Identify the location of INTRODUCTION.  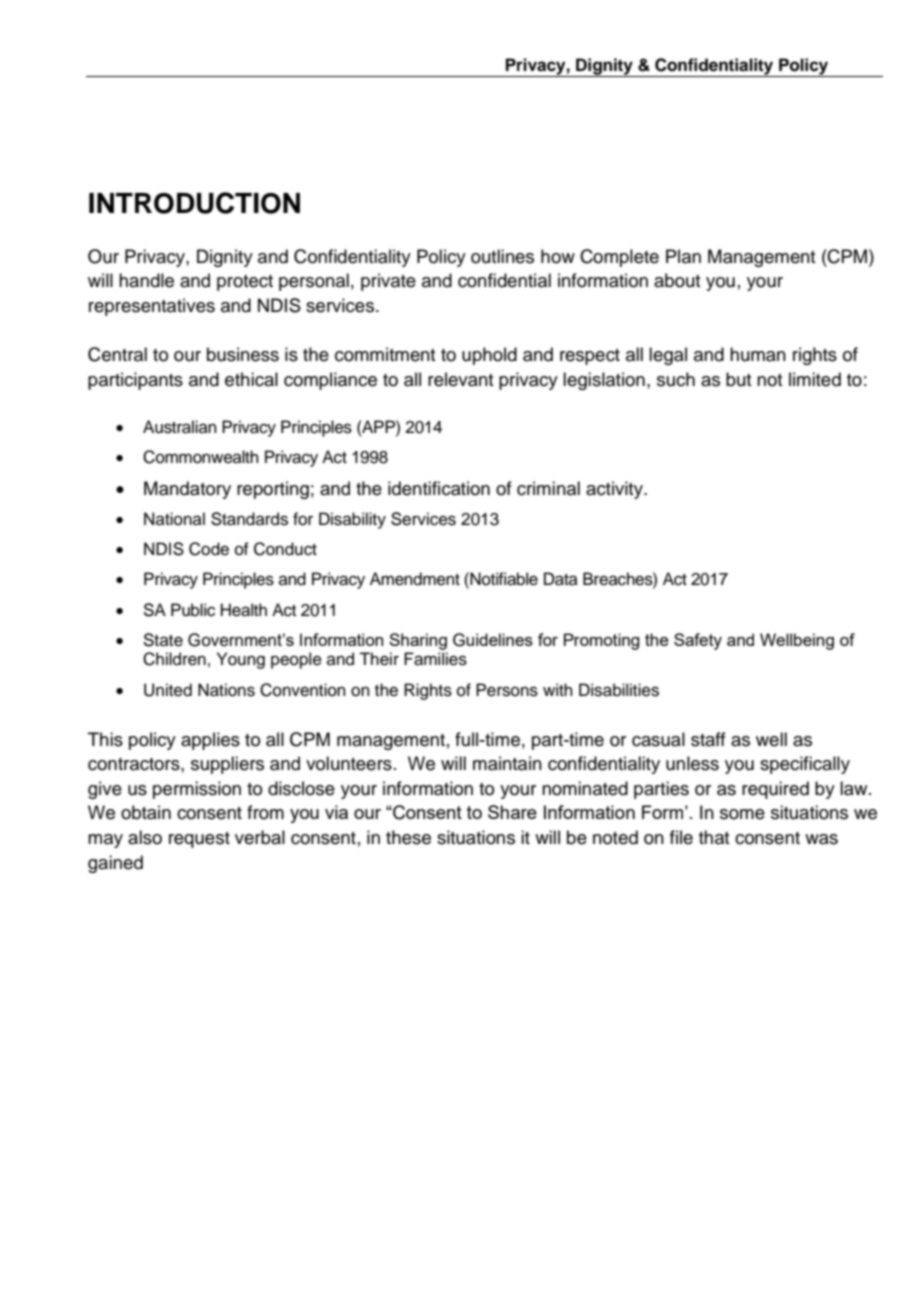
(194, 203).
